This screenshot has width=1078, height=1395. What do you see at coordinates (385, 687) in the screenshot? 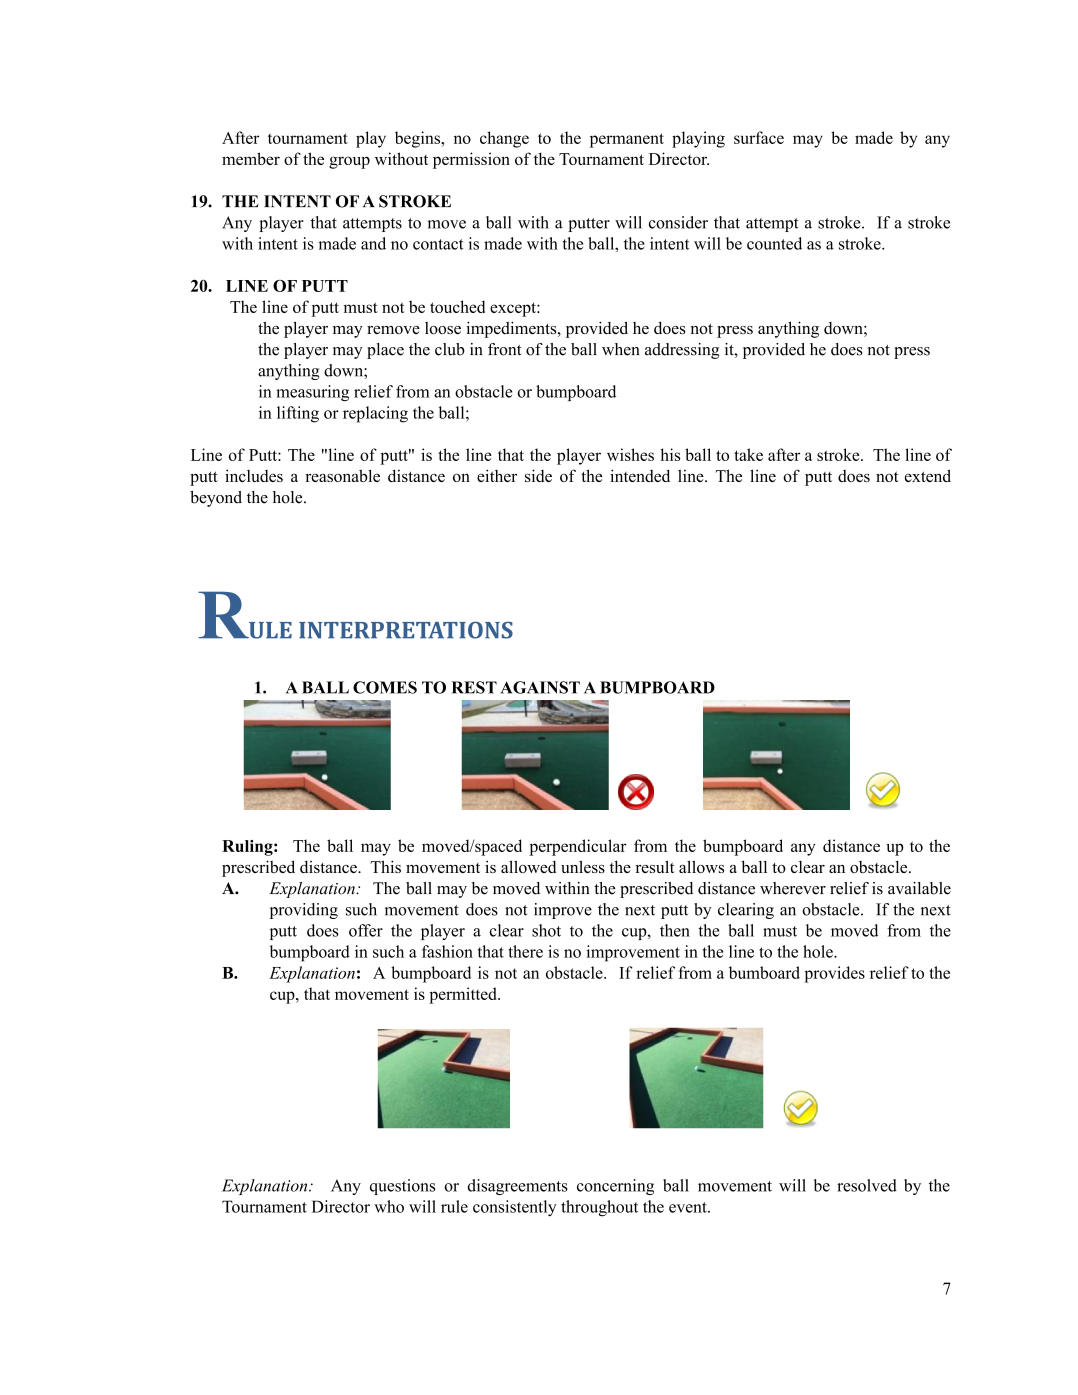
I see `COMES` at bounding box center [385, 687].
